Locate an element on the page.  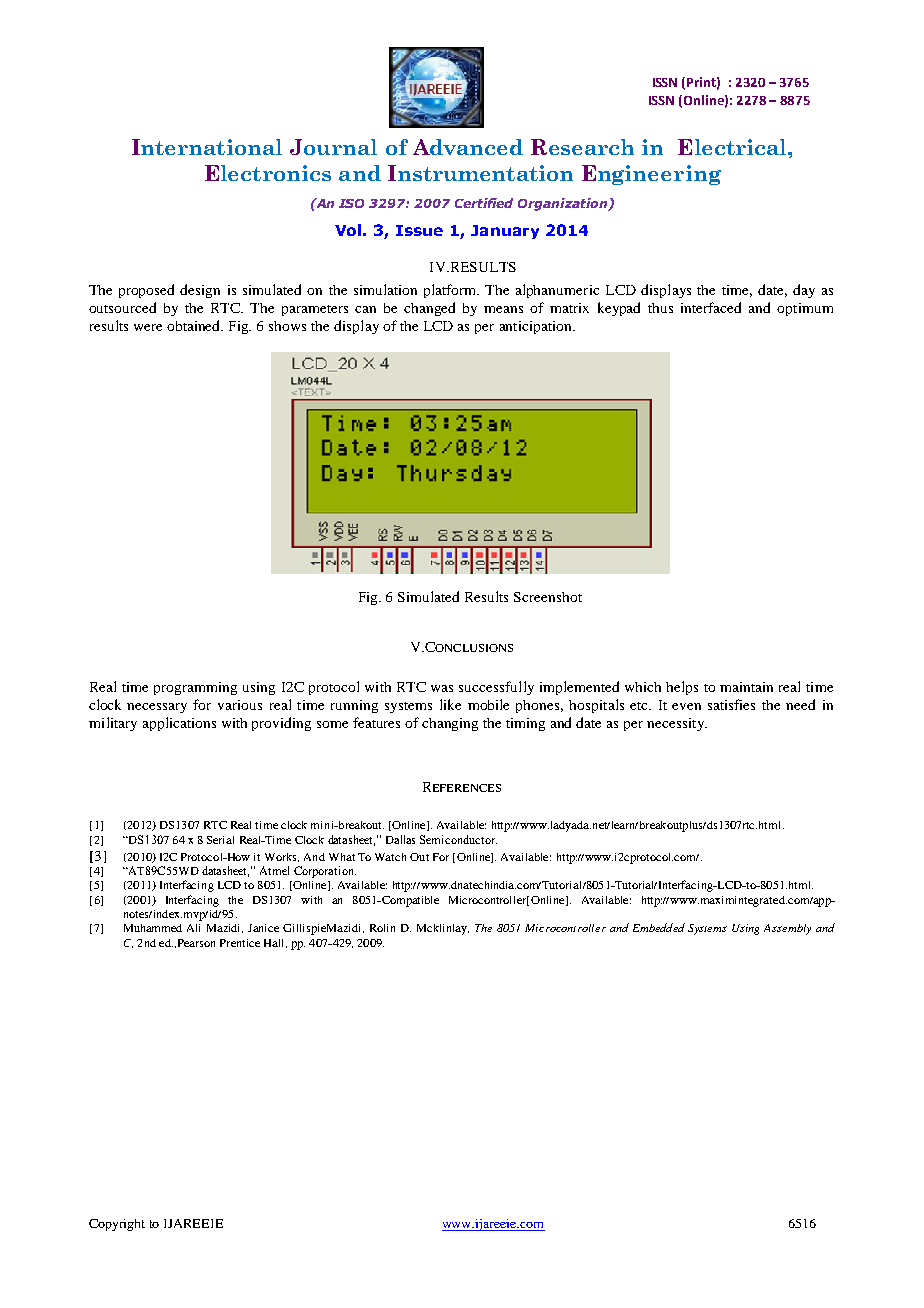
Copyright is located at coordinates (117, 1225).
